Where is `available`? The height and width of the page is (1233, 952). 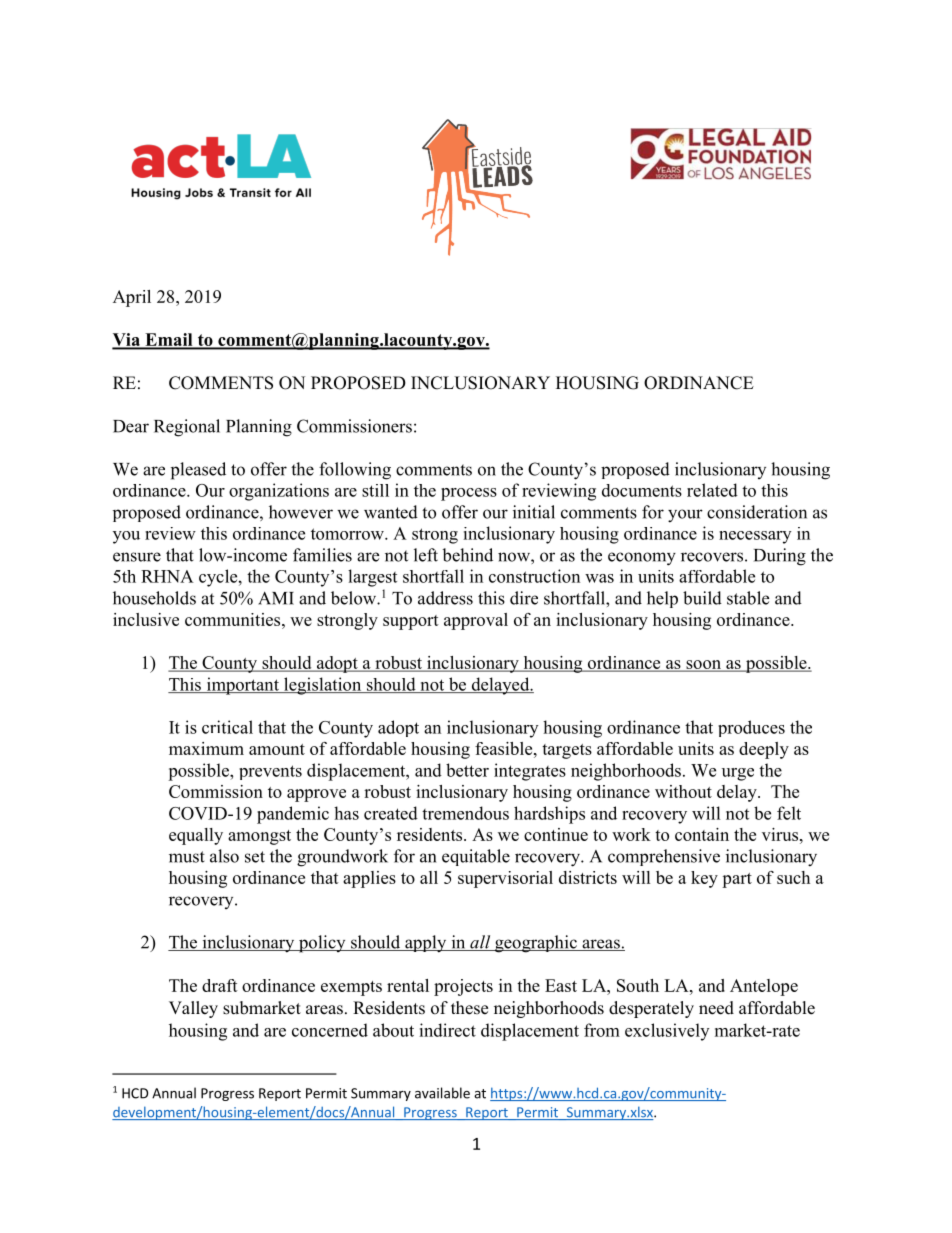 available is located at coordinates (442, 1093).
